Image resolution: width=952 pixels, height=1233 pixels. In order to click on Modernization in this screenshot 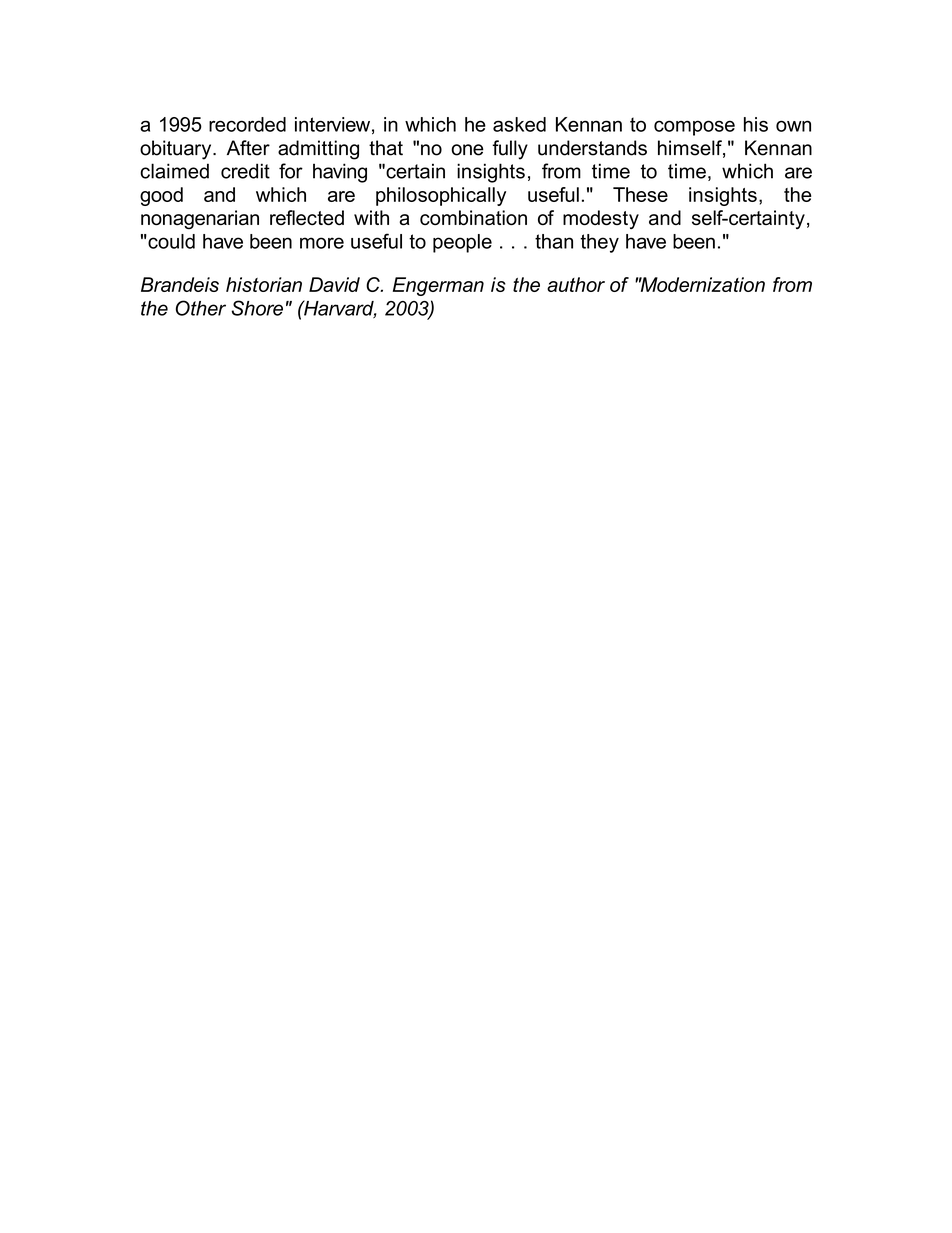, I will do `click(702, 284)`.
